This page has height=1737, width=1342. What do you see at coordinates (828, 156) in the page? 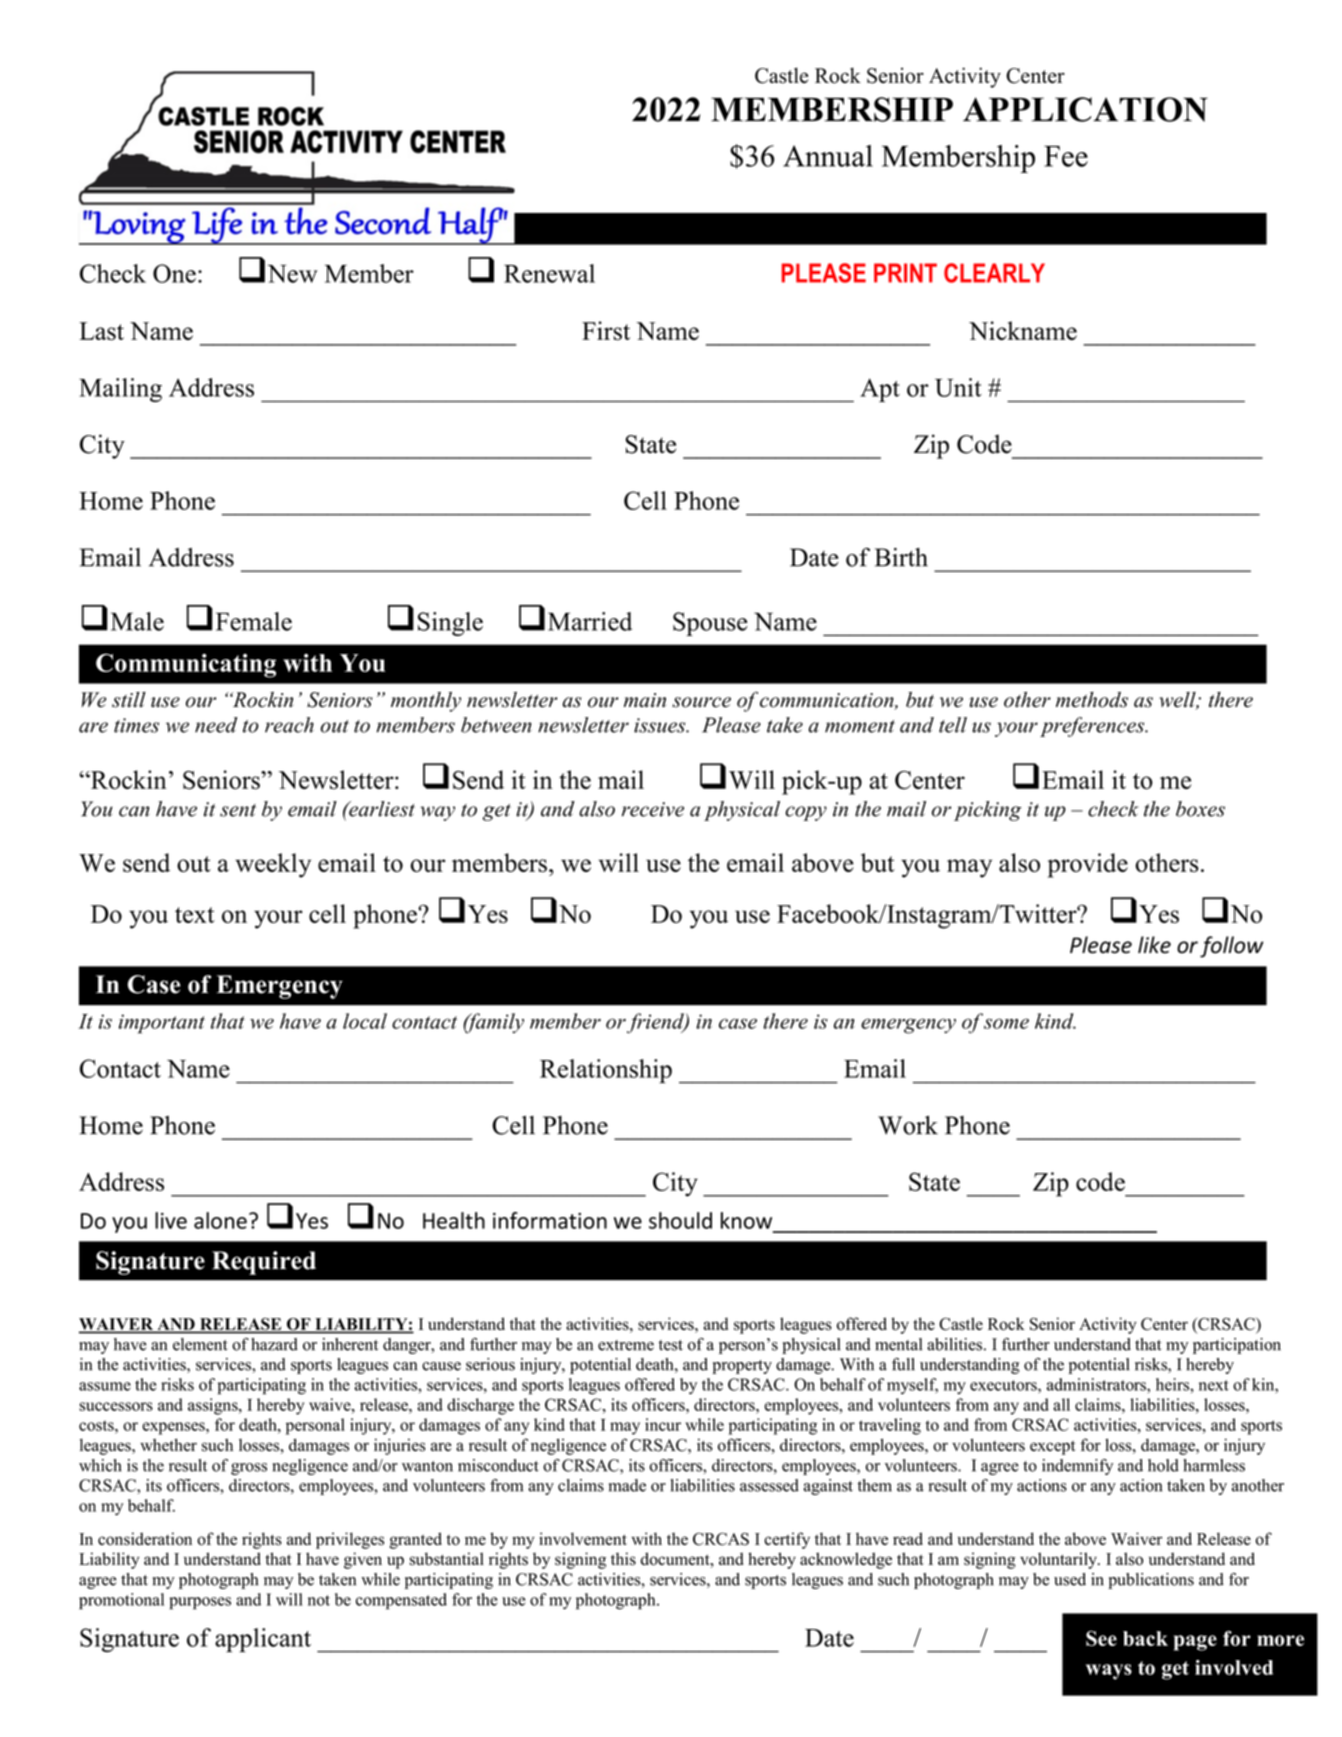
I see `Annual` at bounding box center [828, 156].
